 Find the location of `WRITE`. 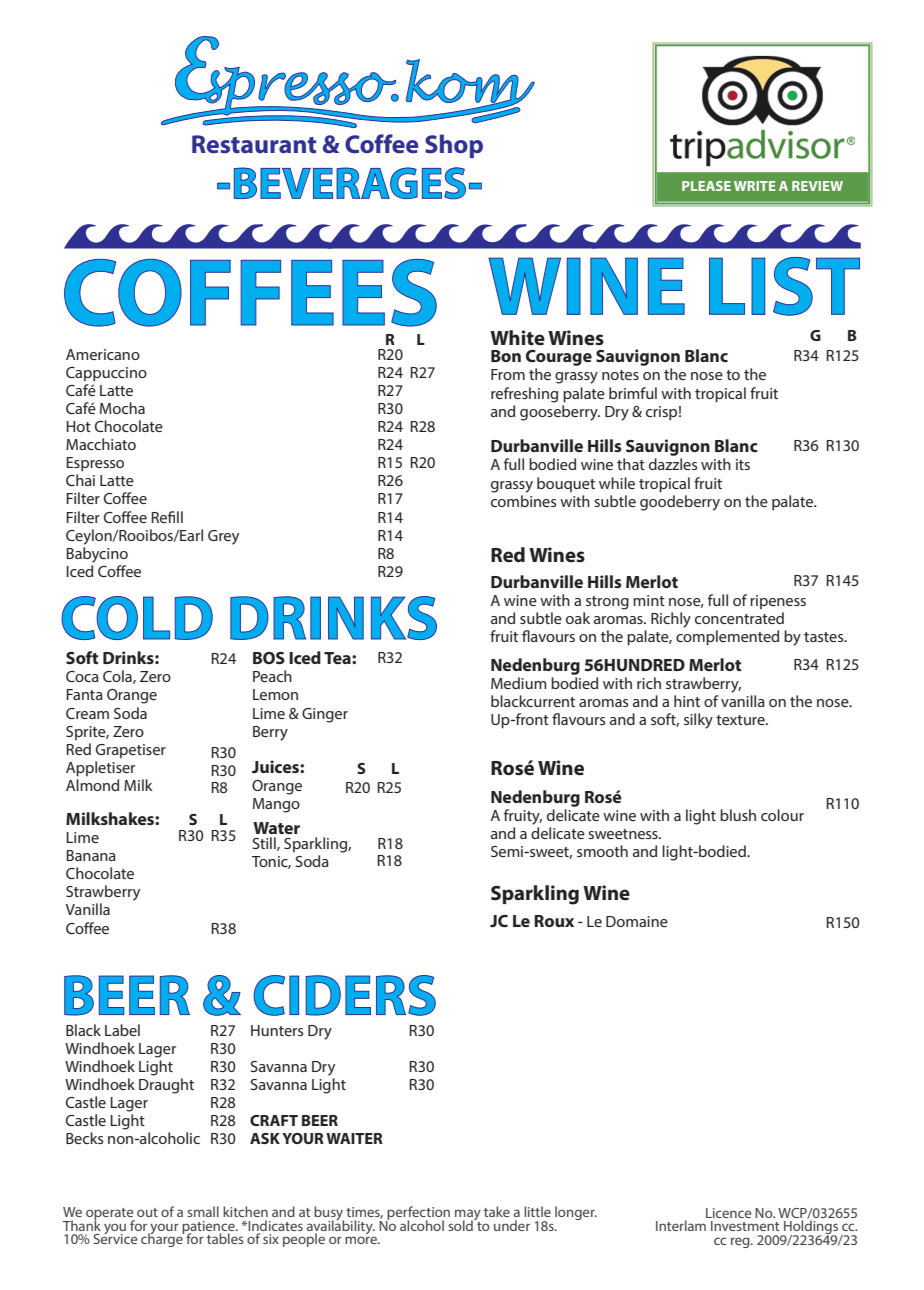

WRITE is located at coordinates (755, 186).
